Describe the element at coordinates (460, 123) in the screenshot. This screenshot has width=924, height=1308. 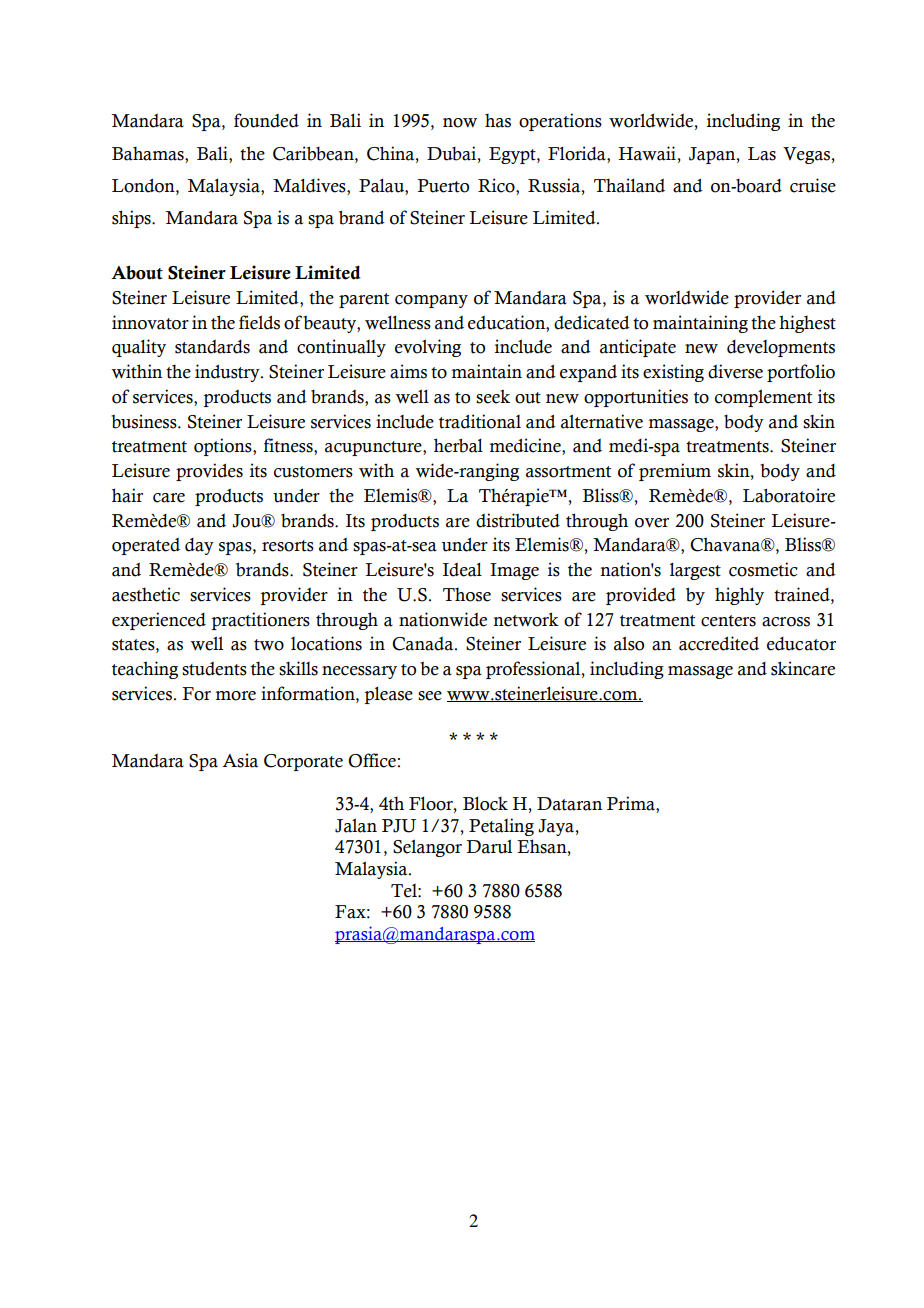
I see `now` at that location.
